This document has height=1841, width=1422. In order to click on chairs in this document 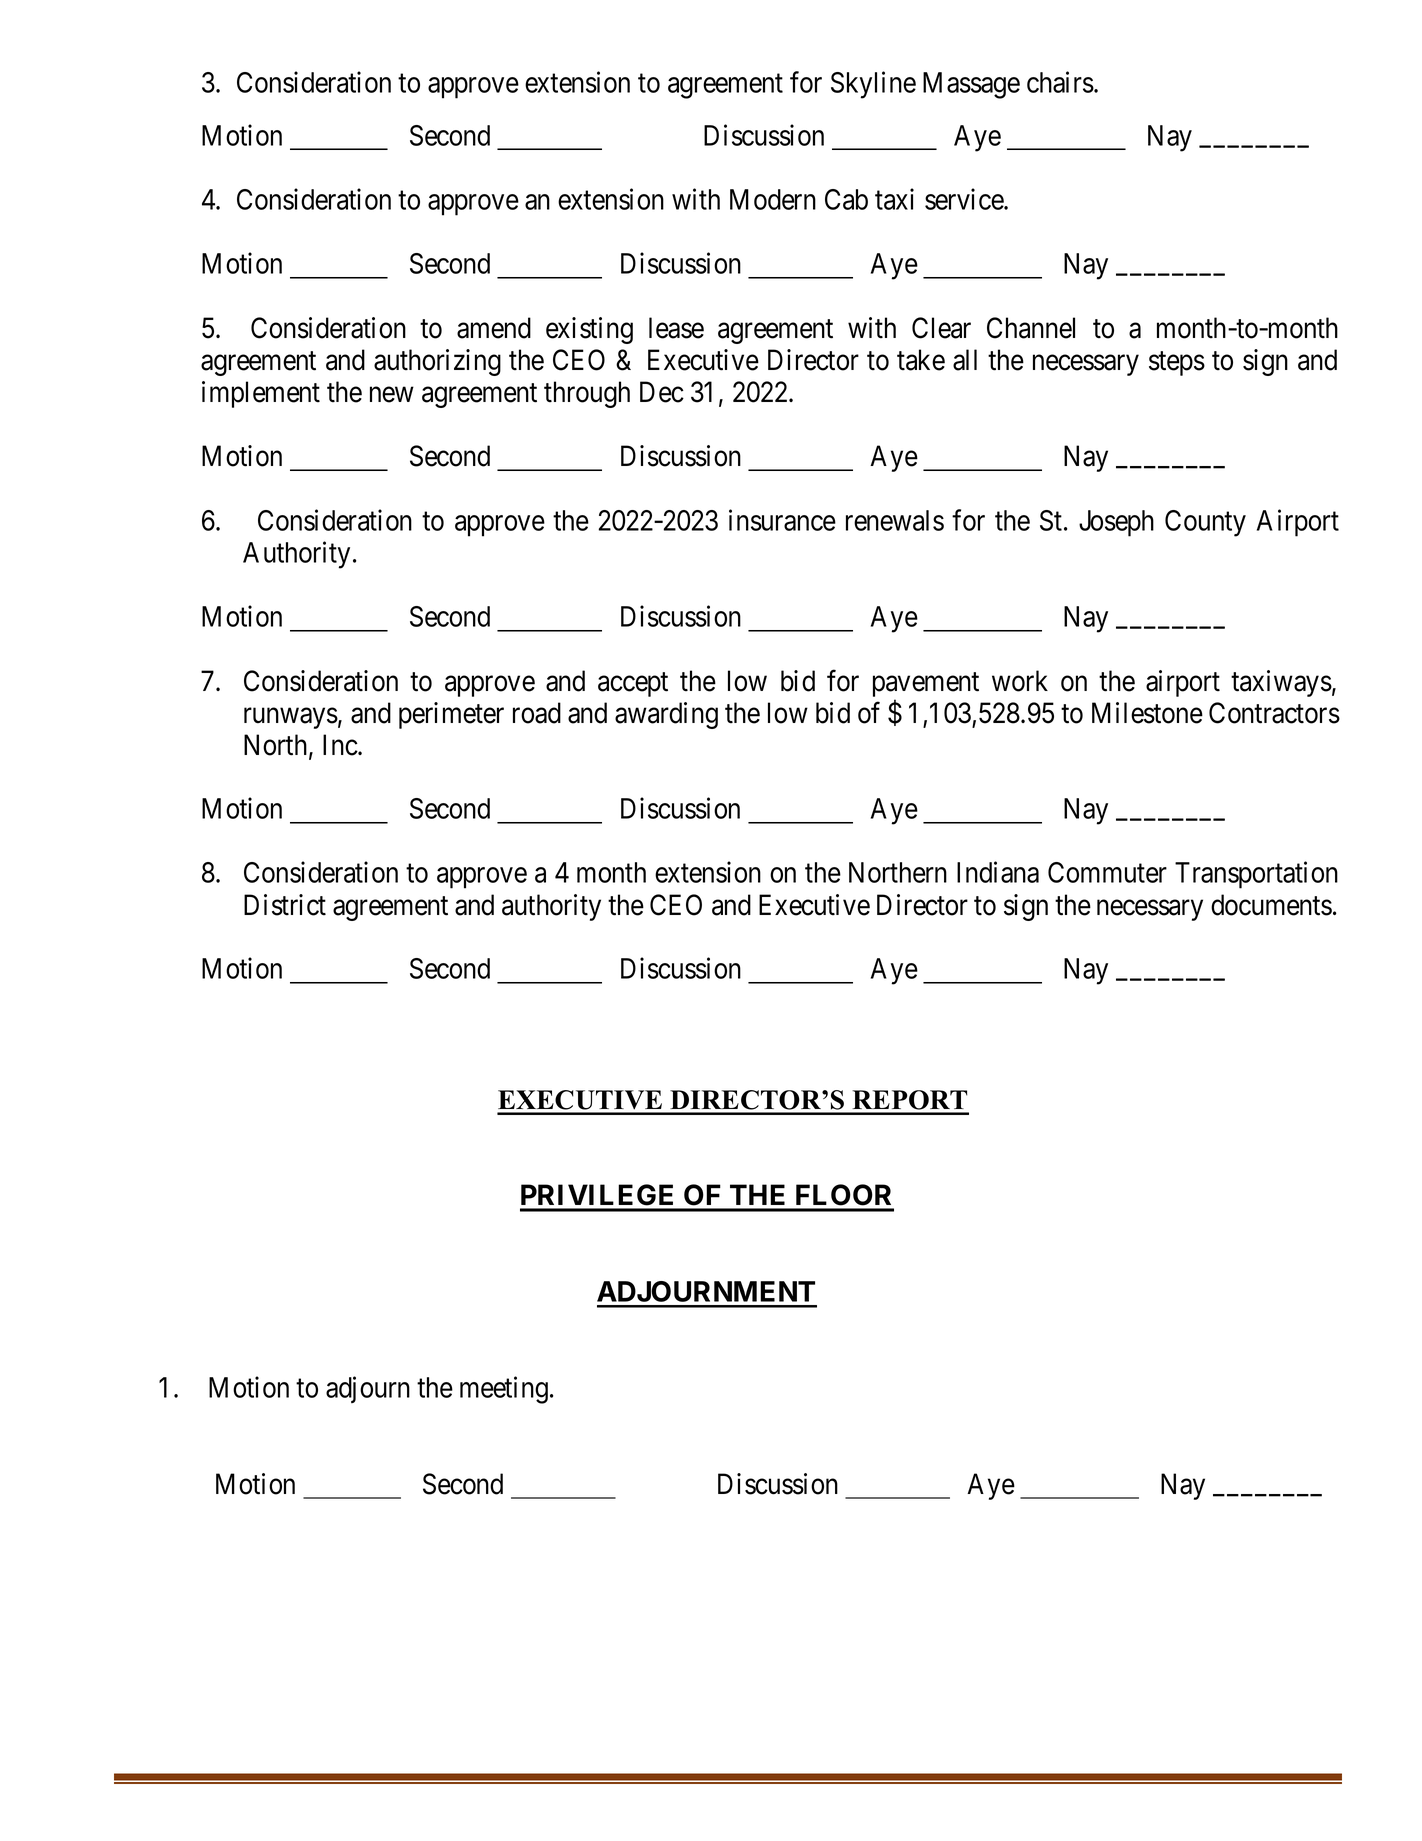, I will do `click(1060, 82)`.
